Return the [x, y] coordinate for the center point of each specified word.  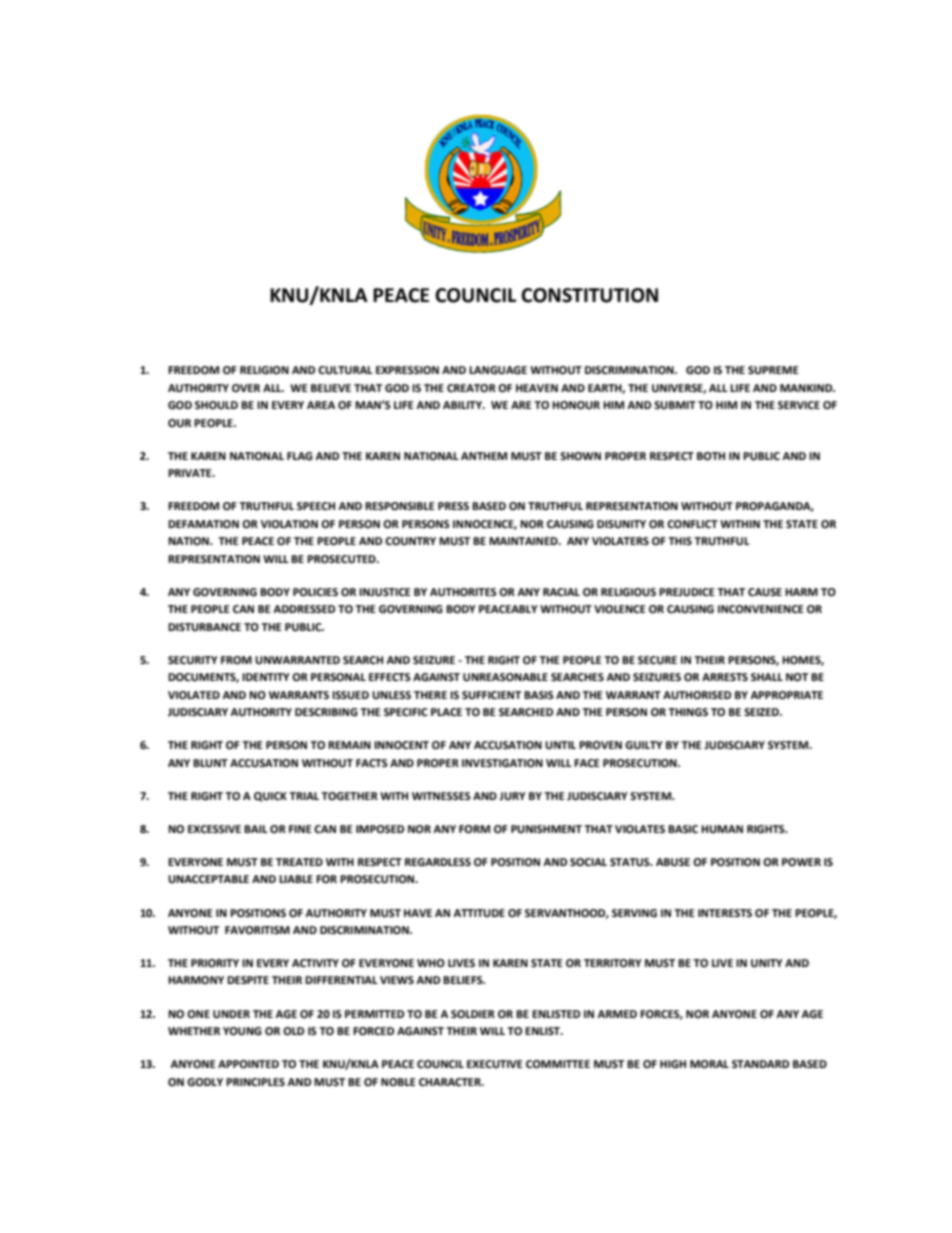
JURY [512, 796]
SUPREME [773, 370]
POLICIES [315, 592]
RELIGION [264, 370]
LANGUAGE [498, 370]
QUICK [270, 797]
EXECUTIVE [495, 1064]
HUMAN [722, 829]
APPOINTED [248, 1064]
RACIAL [561, 592]
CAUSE [765, 592]
